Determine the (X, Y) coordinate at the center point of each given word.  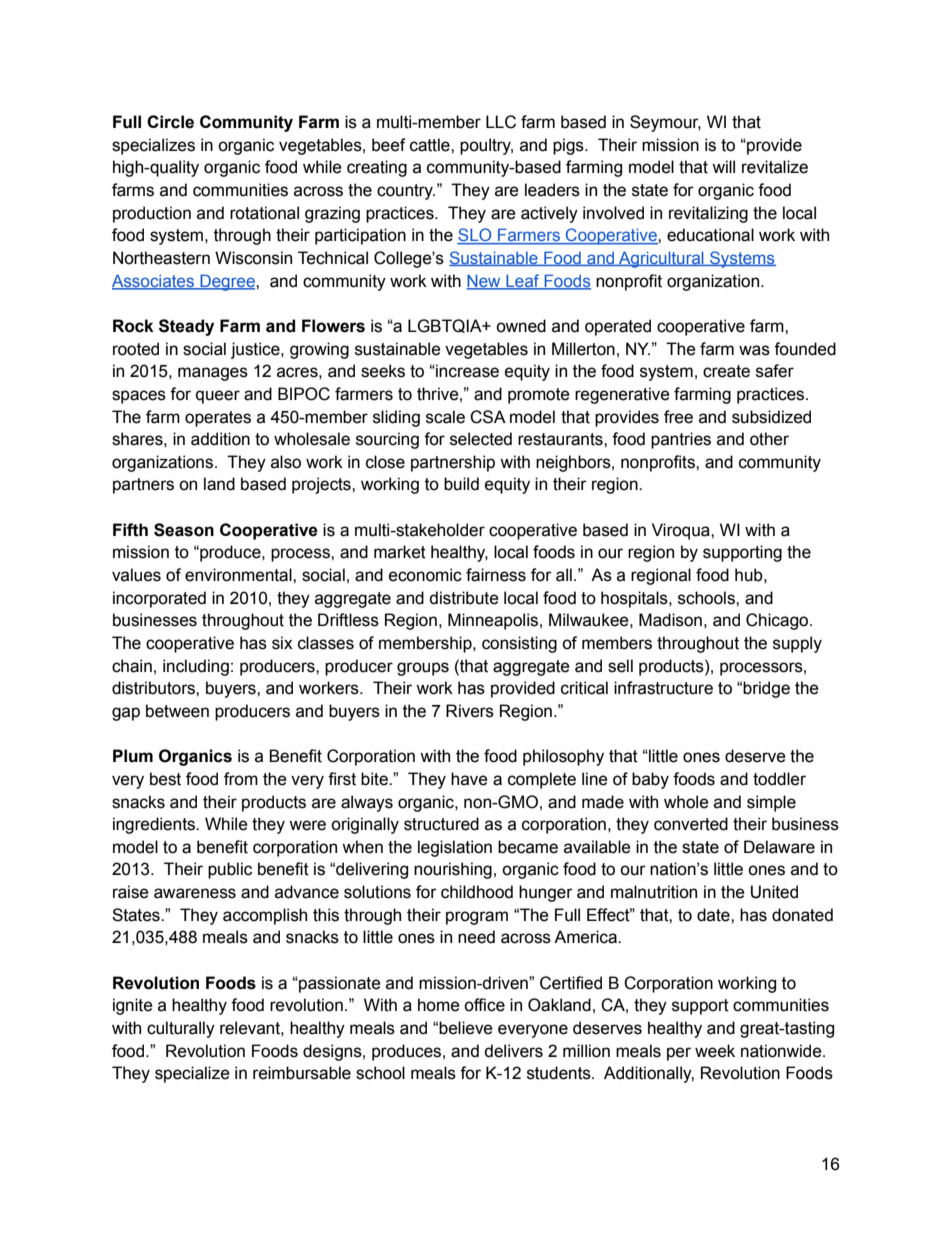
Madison (670, 620)
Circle (170, 122)
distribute (464, 598)
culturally (181, 1029)
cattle (431, 145)
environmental (239, 575)
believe (466, 1028)
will (723, 166)
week (715, 1051)
